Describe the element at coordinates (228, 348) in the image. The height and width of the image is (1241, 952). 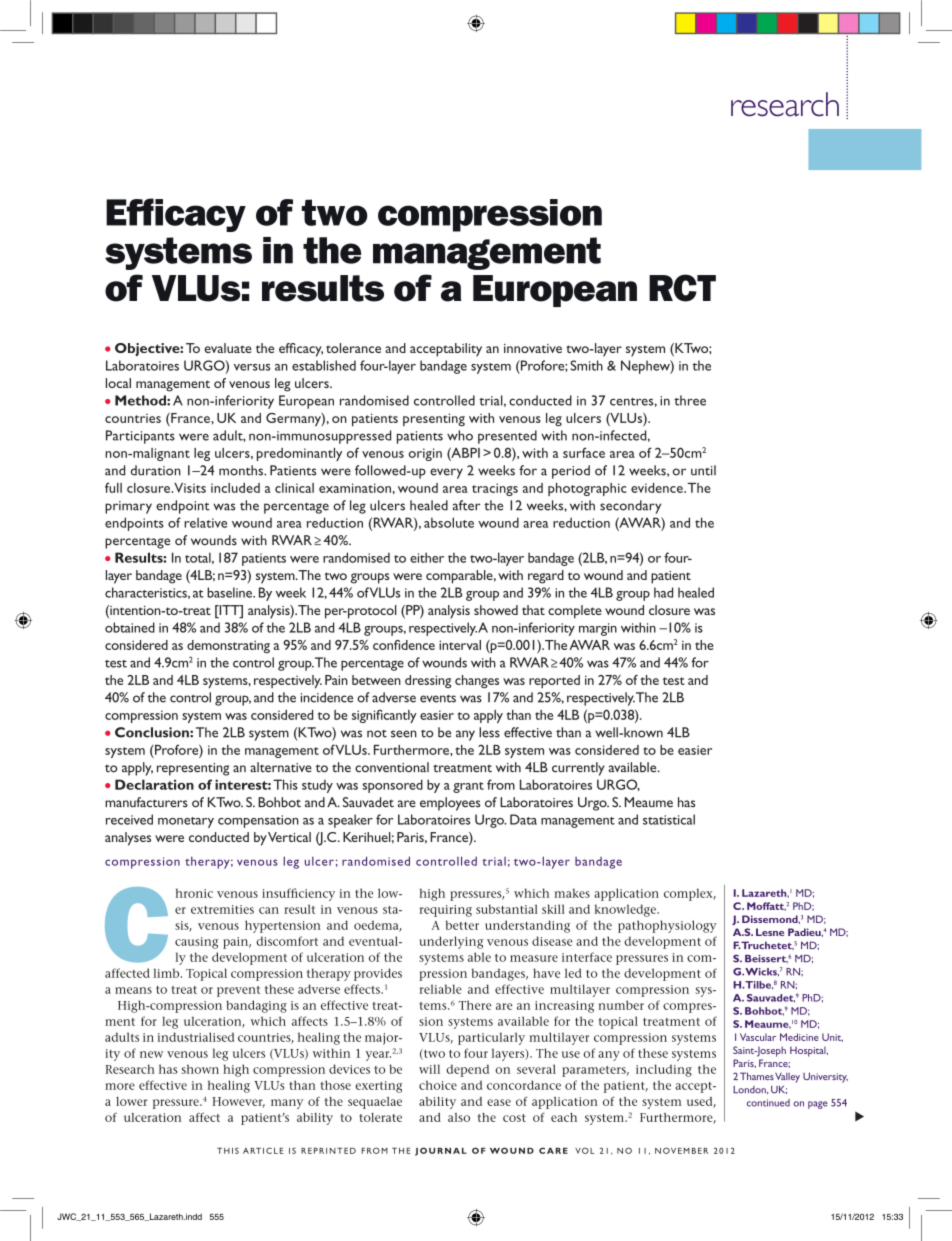
I see `evaluate` at that location.
